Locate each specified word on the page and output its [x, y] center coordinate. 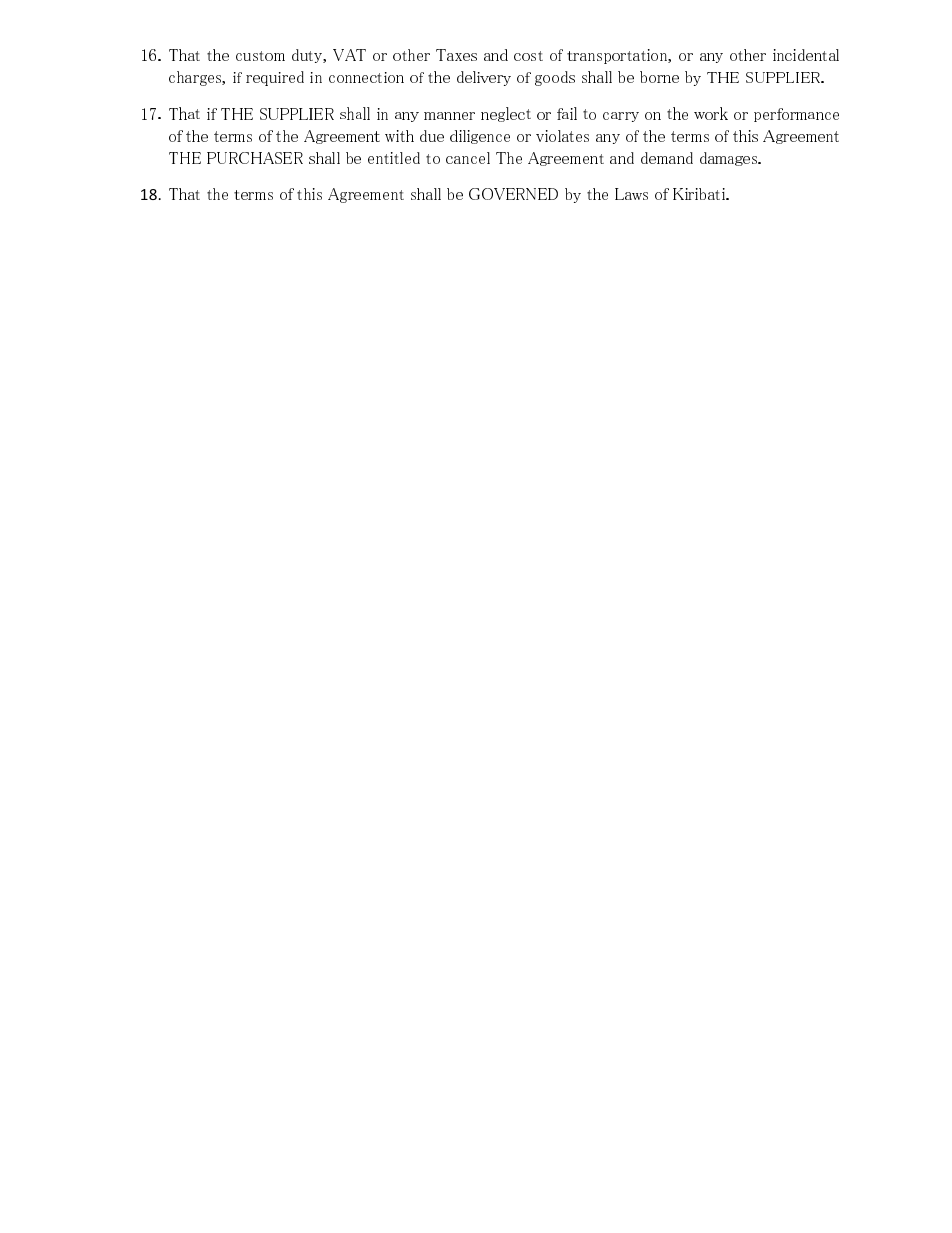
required [275, 78]
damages [729, 159]
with [399, 136]
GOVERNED [513, 194]
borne [659, 77]
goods [555, 78]
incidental [806, 55]
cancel [468, 158]
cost [528, 56]
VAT [349, 55]
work [711, 113]
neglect [506, 114]
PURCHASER [255, 158]
